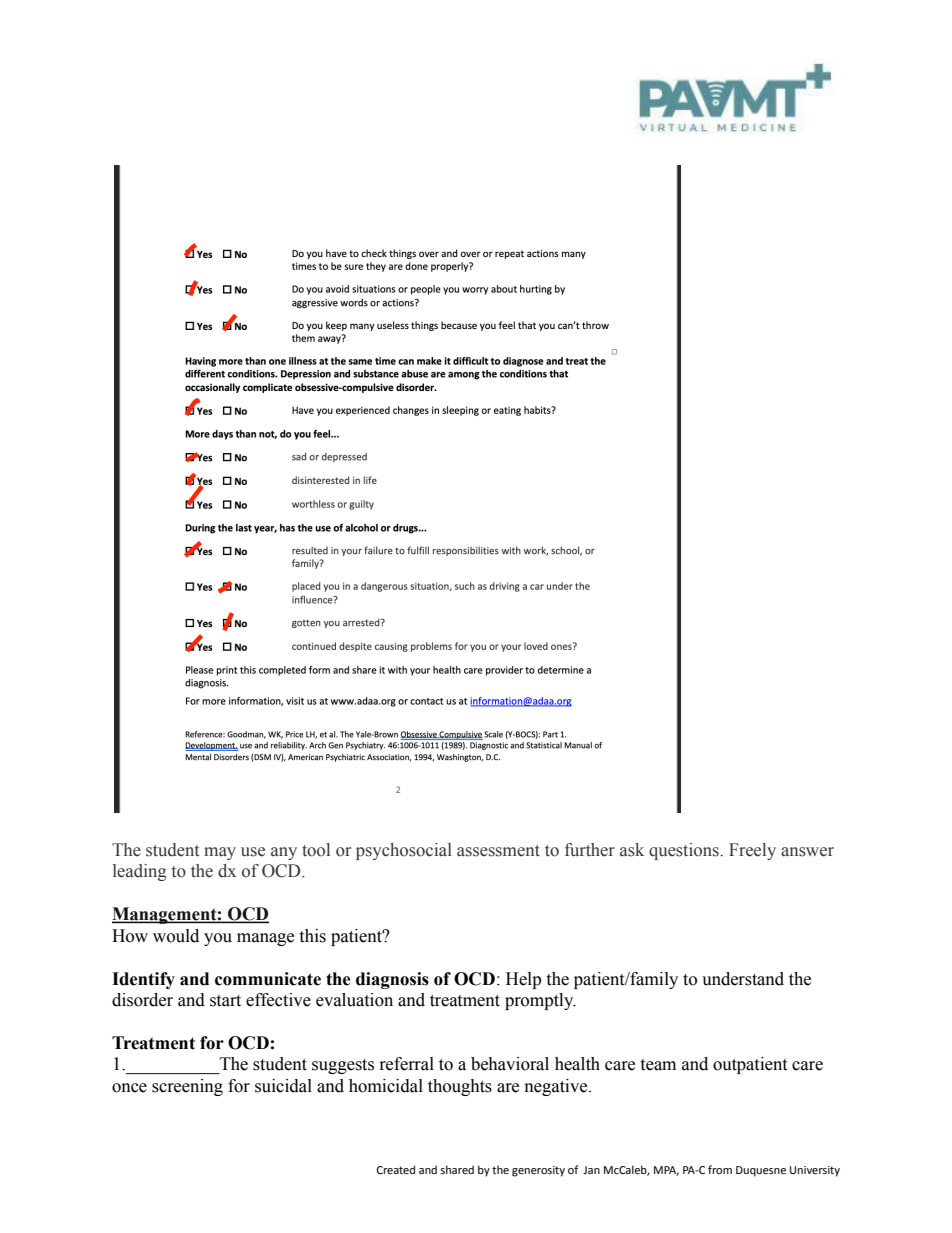  What do you see at coordinates (457, 1169) in the screenshot?
I see `shared` at bounding box center [457, 1169].
